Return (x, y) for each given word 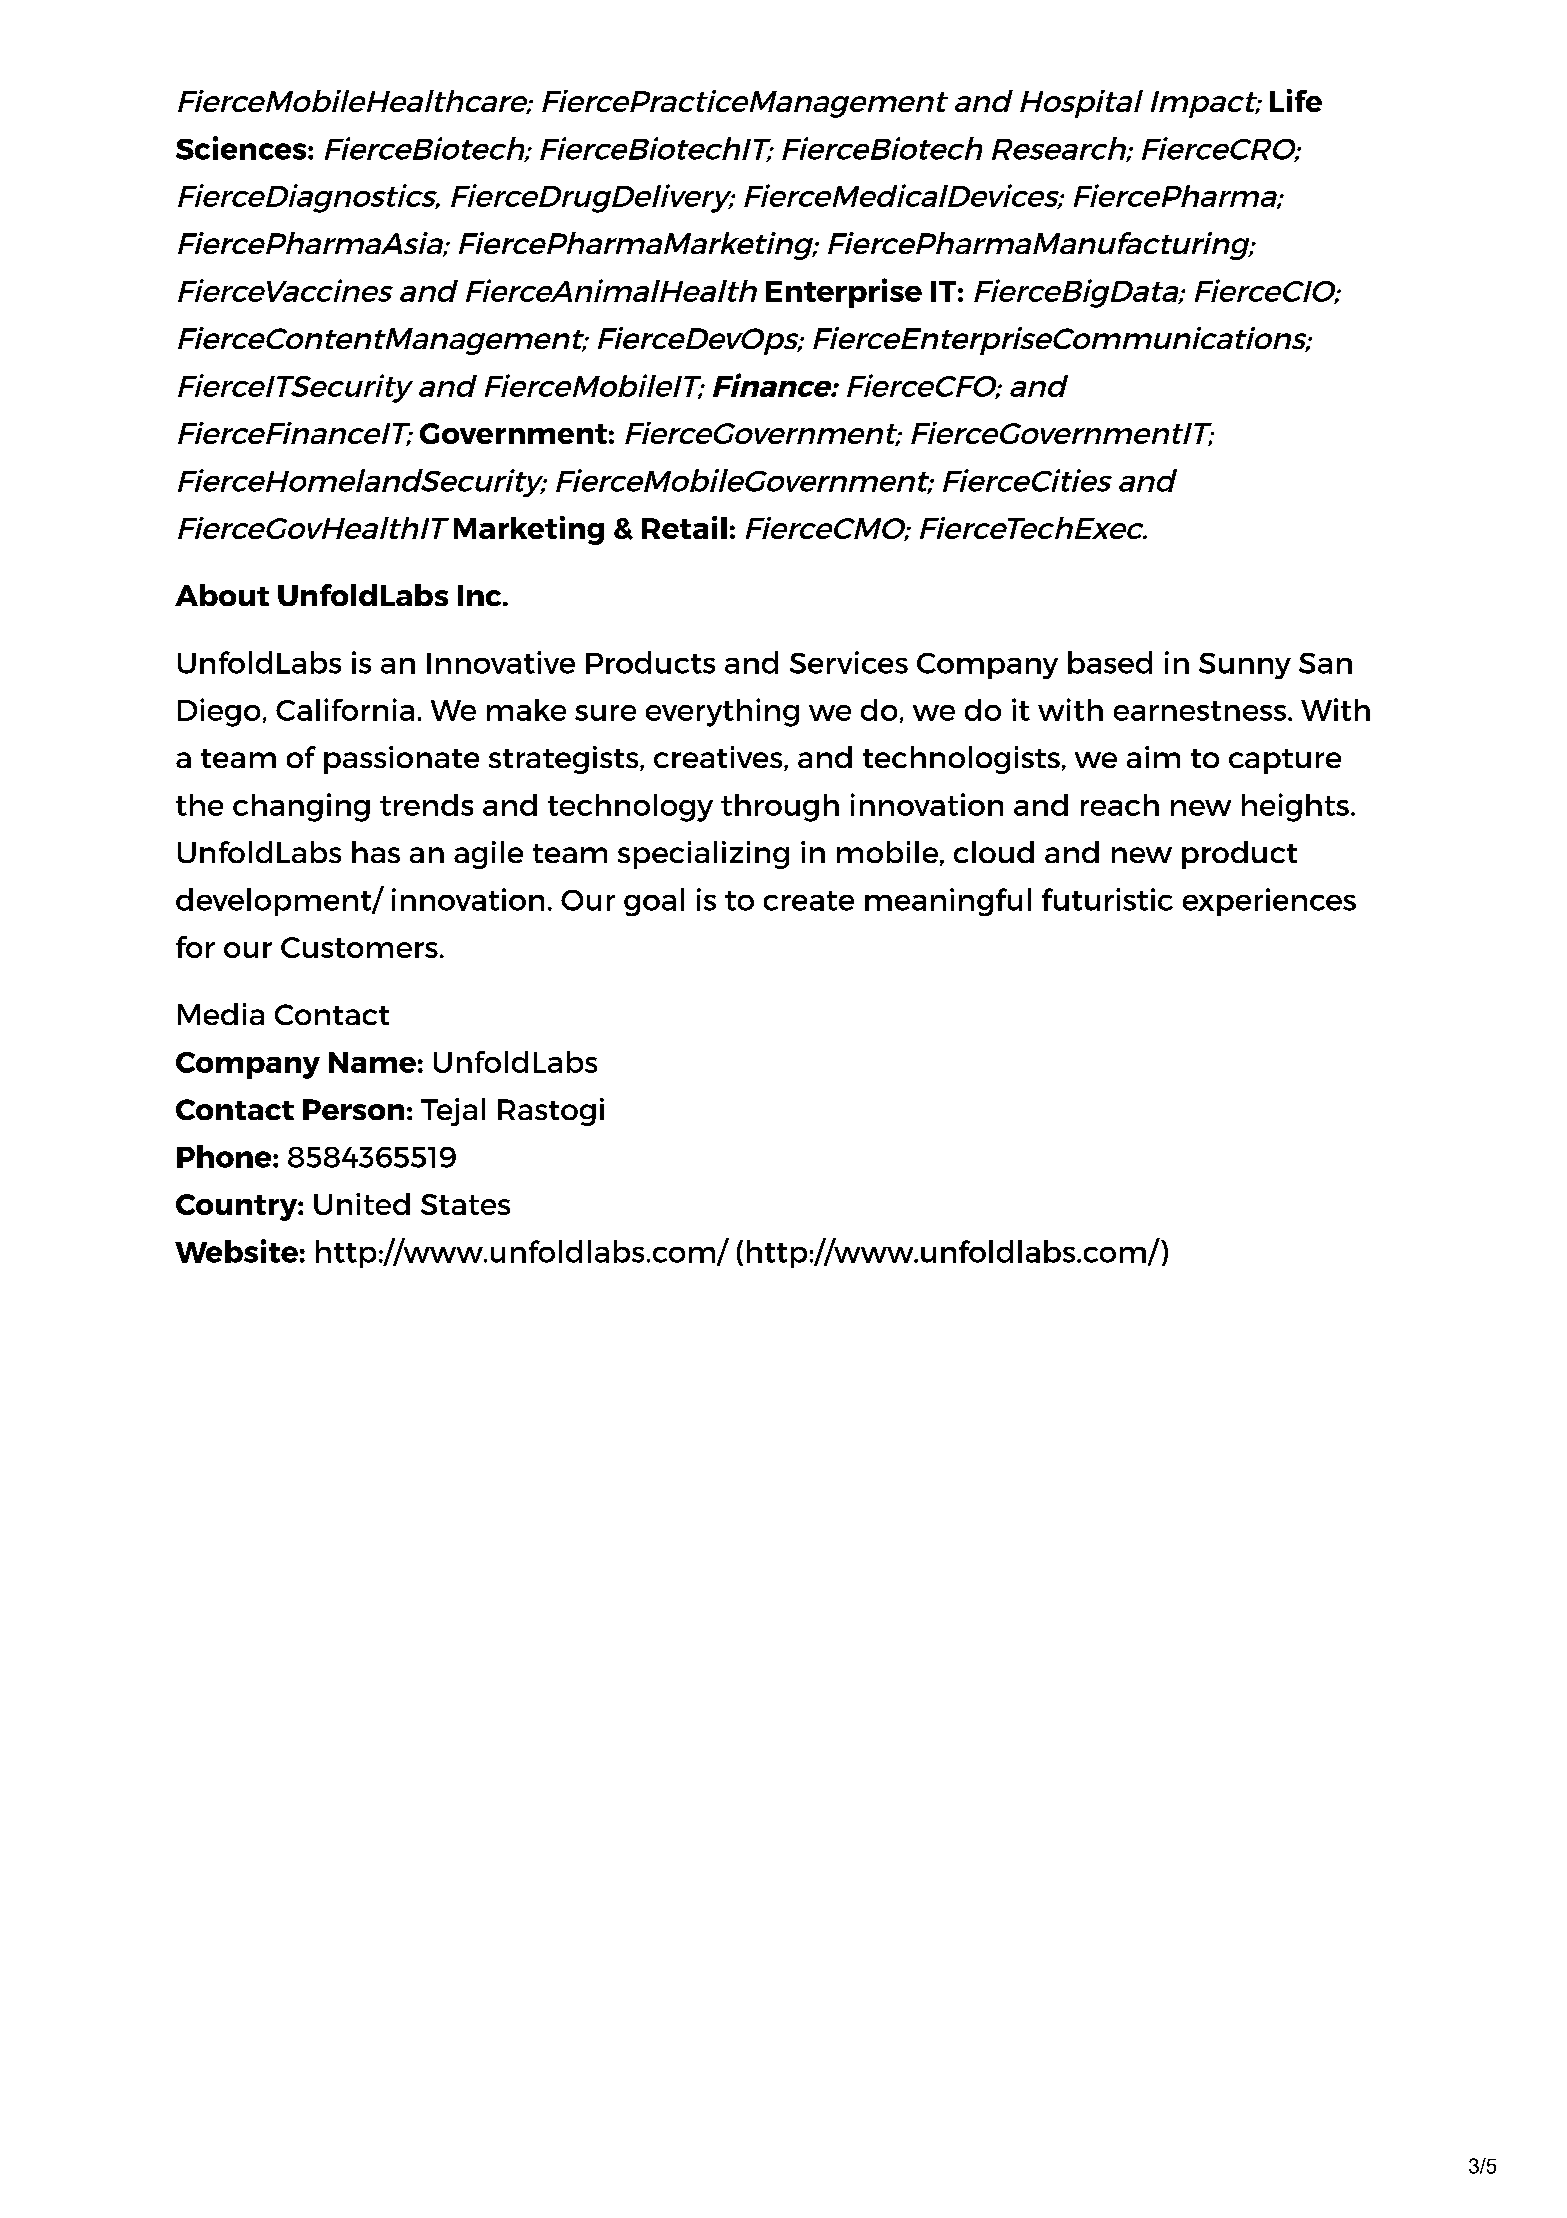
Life (1296, 100)
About (222, 595)
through (780, 808)
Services (849, 662)
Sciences (242, 148)
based (1110, 662)
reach (1120, 805)
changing (301, 807)
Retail (684, 527)
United (362, 1204)
